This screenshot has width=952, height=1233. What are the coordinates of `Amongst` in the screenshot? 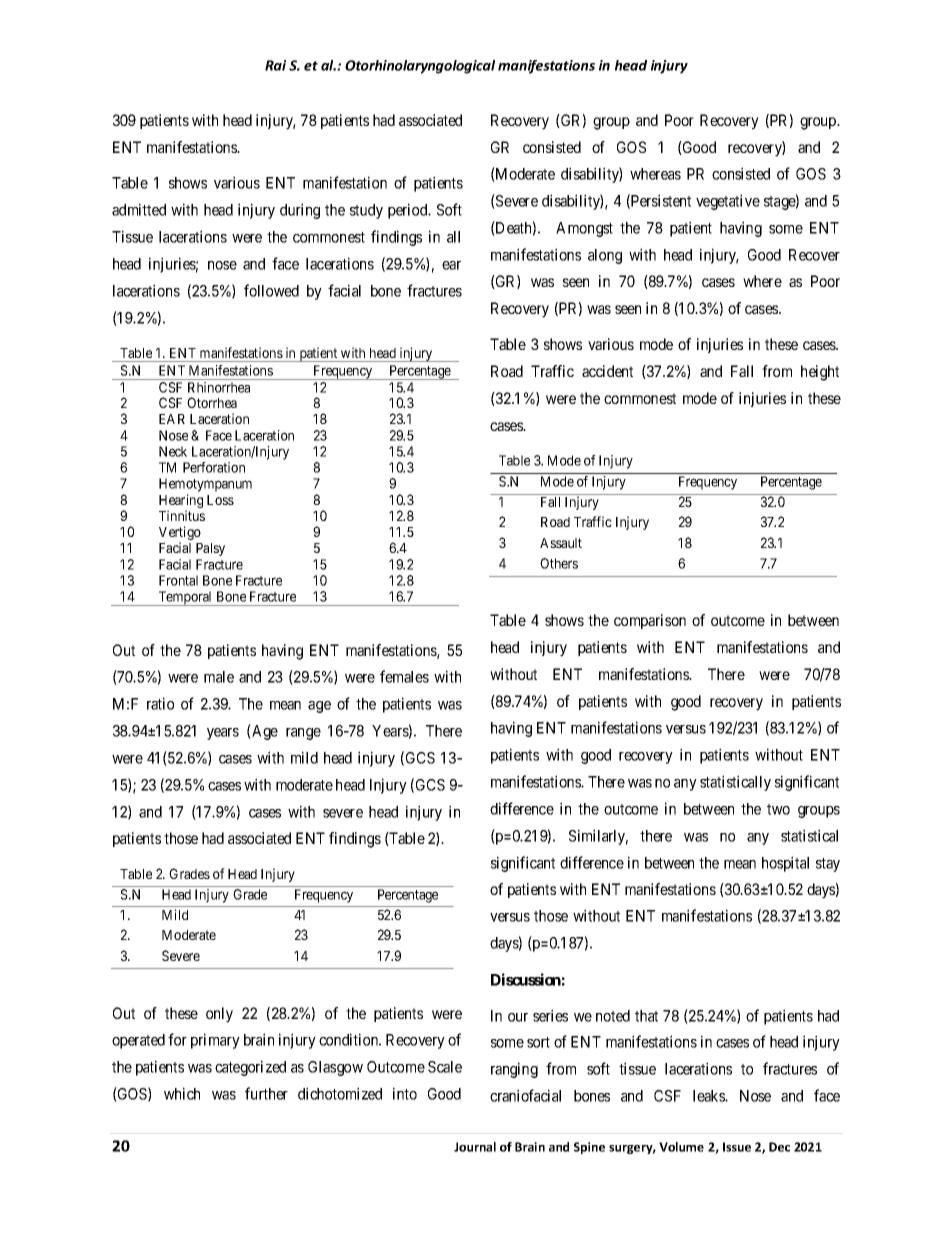 It's located at (584, 229).
